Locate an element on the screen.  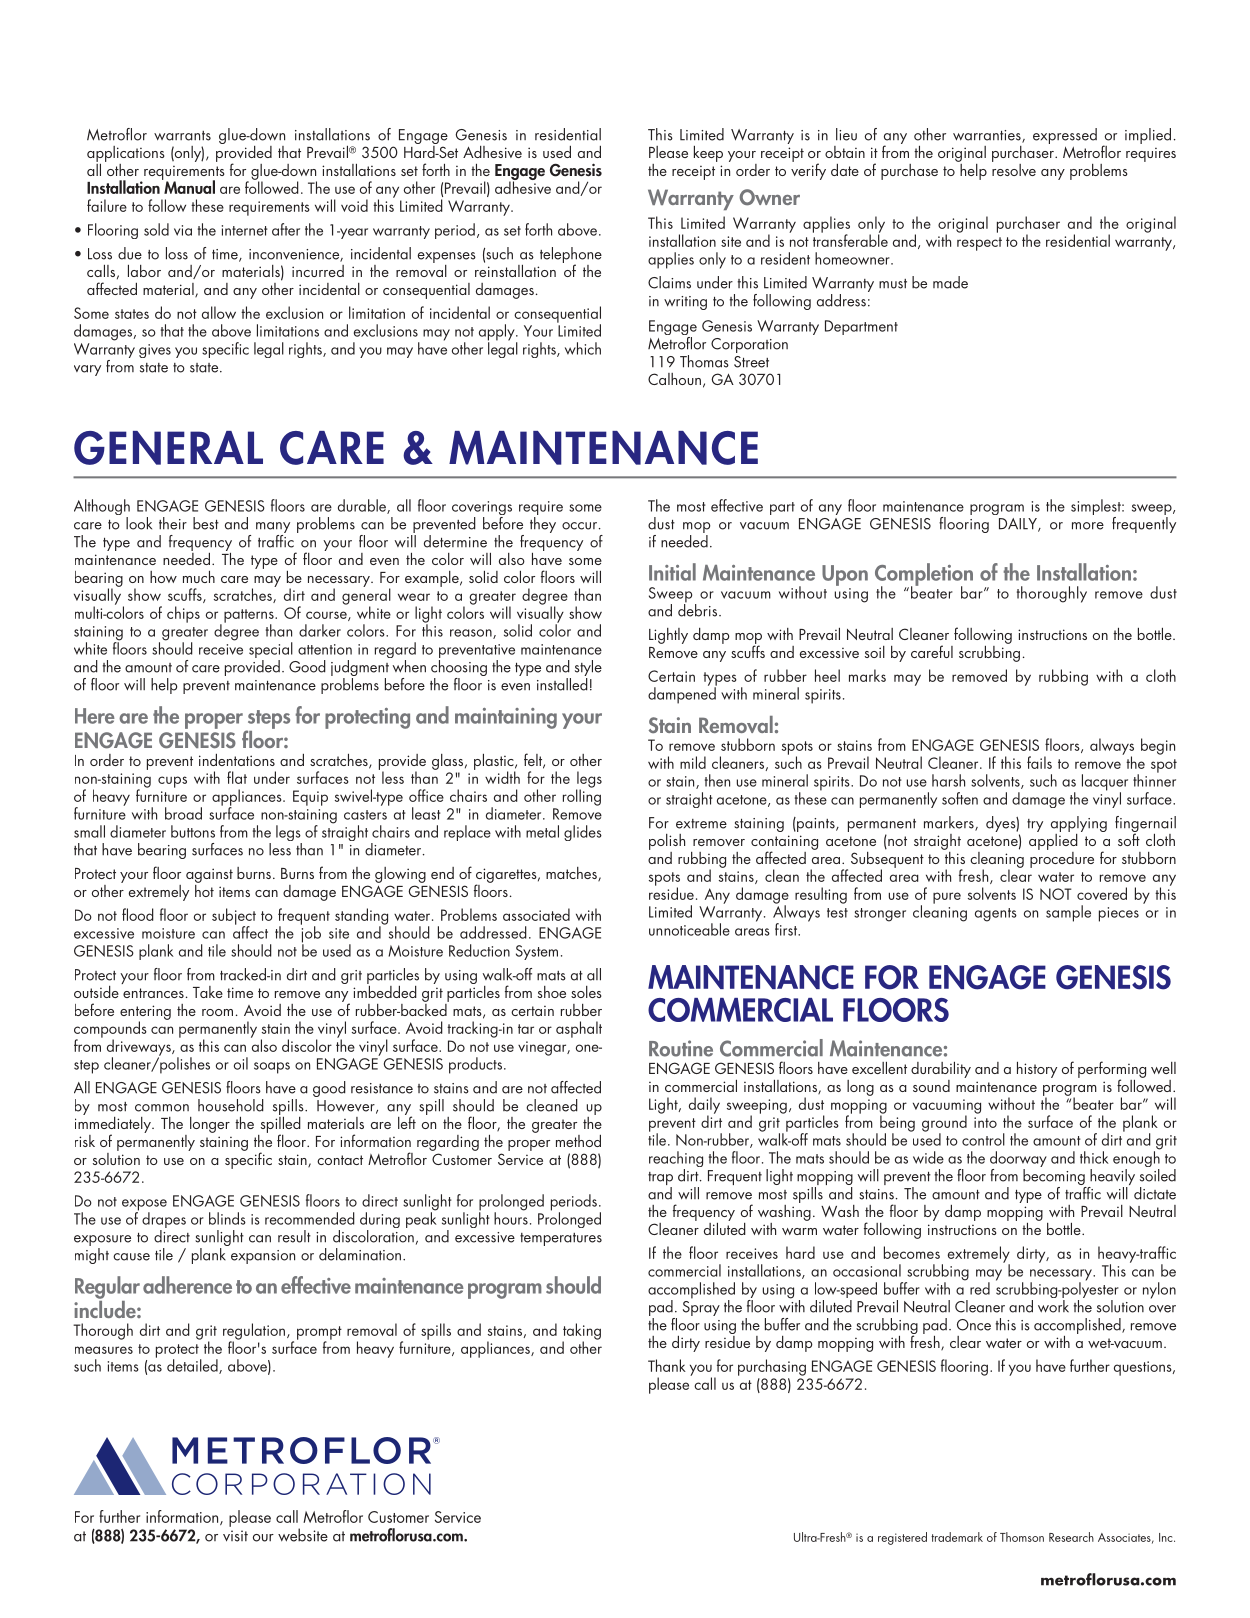
keep is located at coordinates (708, 154).
